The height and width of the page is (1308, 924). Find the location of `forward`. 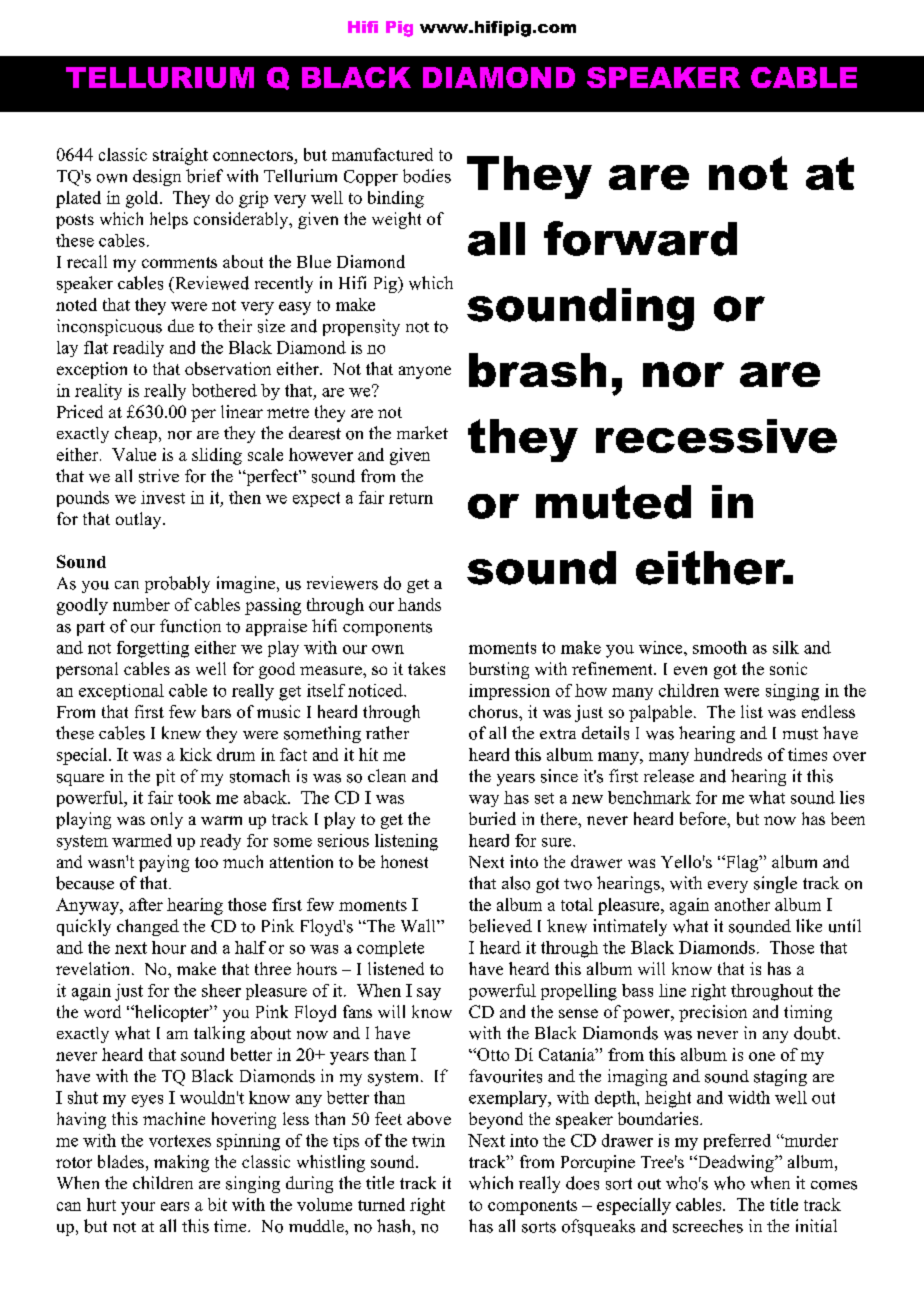

forward is located at coordinates (640, 238).
